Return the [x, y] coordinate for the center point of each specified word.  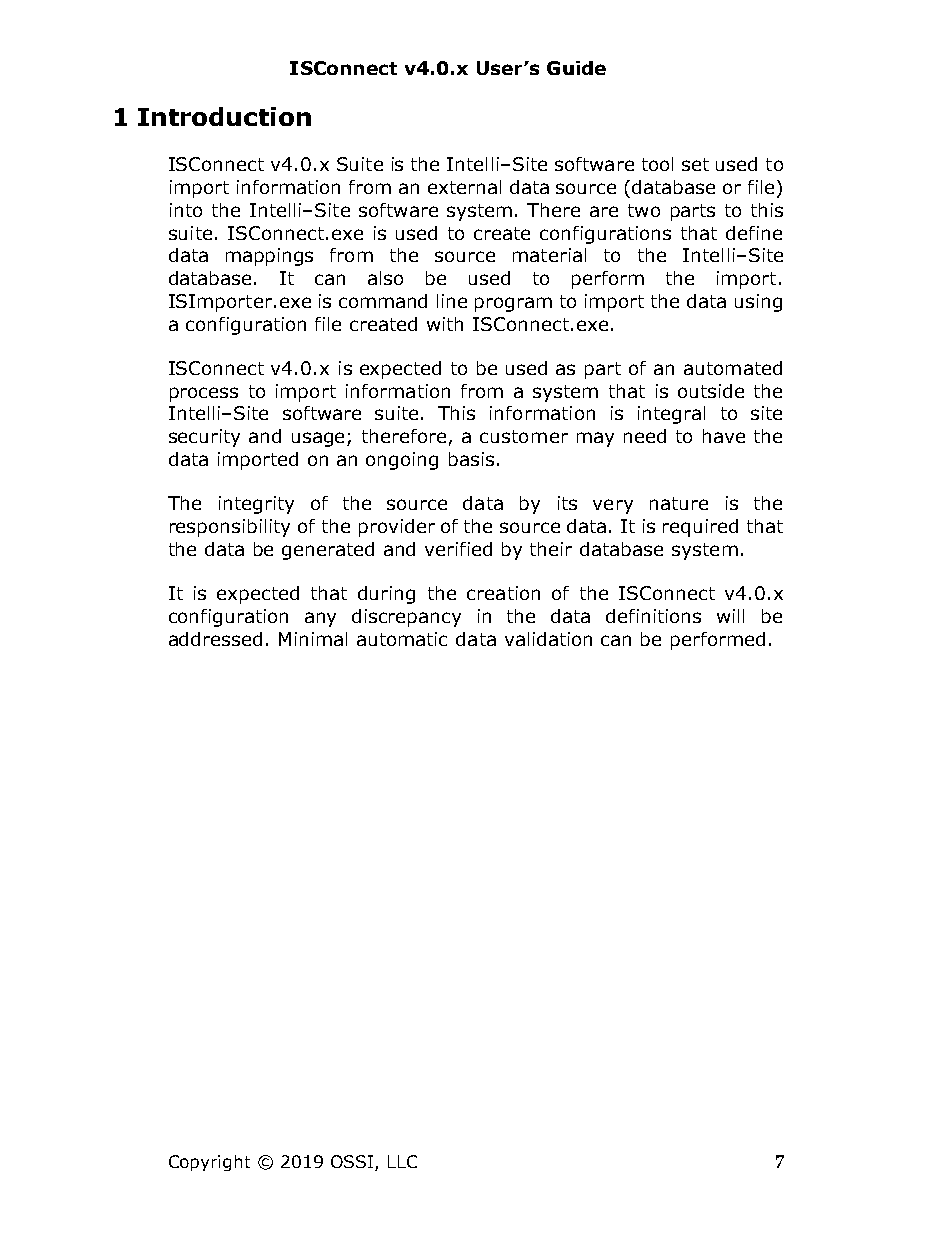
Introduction [224, 116]
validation [548, 639]
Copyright [209, 1163]
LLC [402, 1161]
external [464, 187]
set [695, 164]
